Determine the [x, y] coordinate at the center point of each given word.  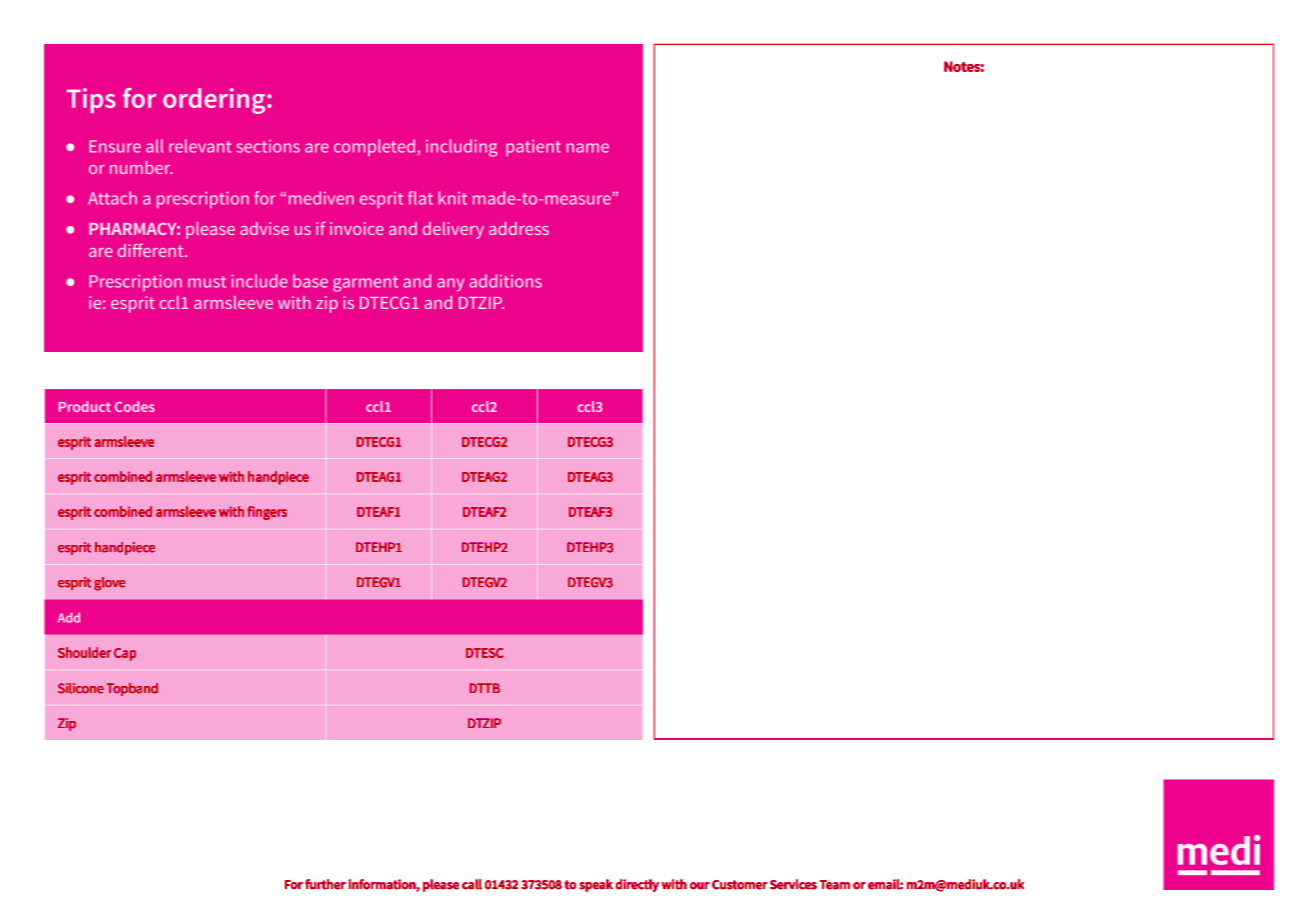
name [588, 148]
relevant [200, 146]
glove [109, 584]
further [325, 884]
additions [505, 281]
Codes [135, 406]
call [472, 884]
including [461, 148]
